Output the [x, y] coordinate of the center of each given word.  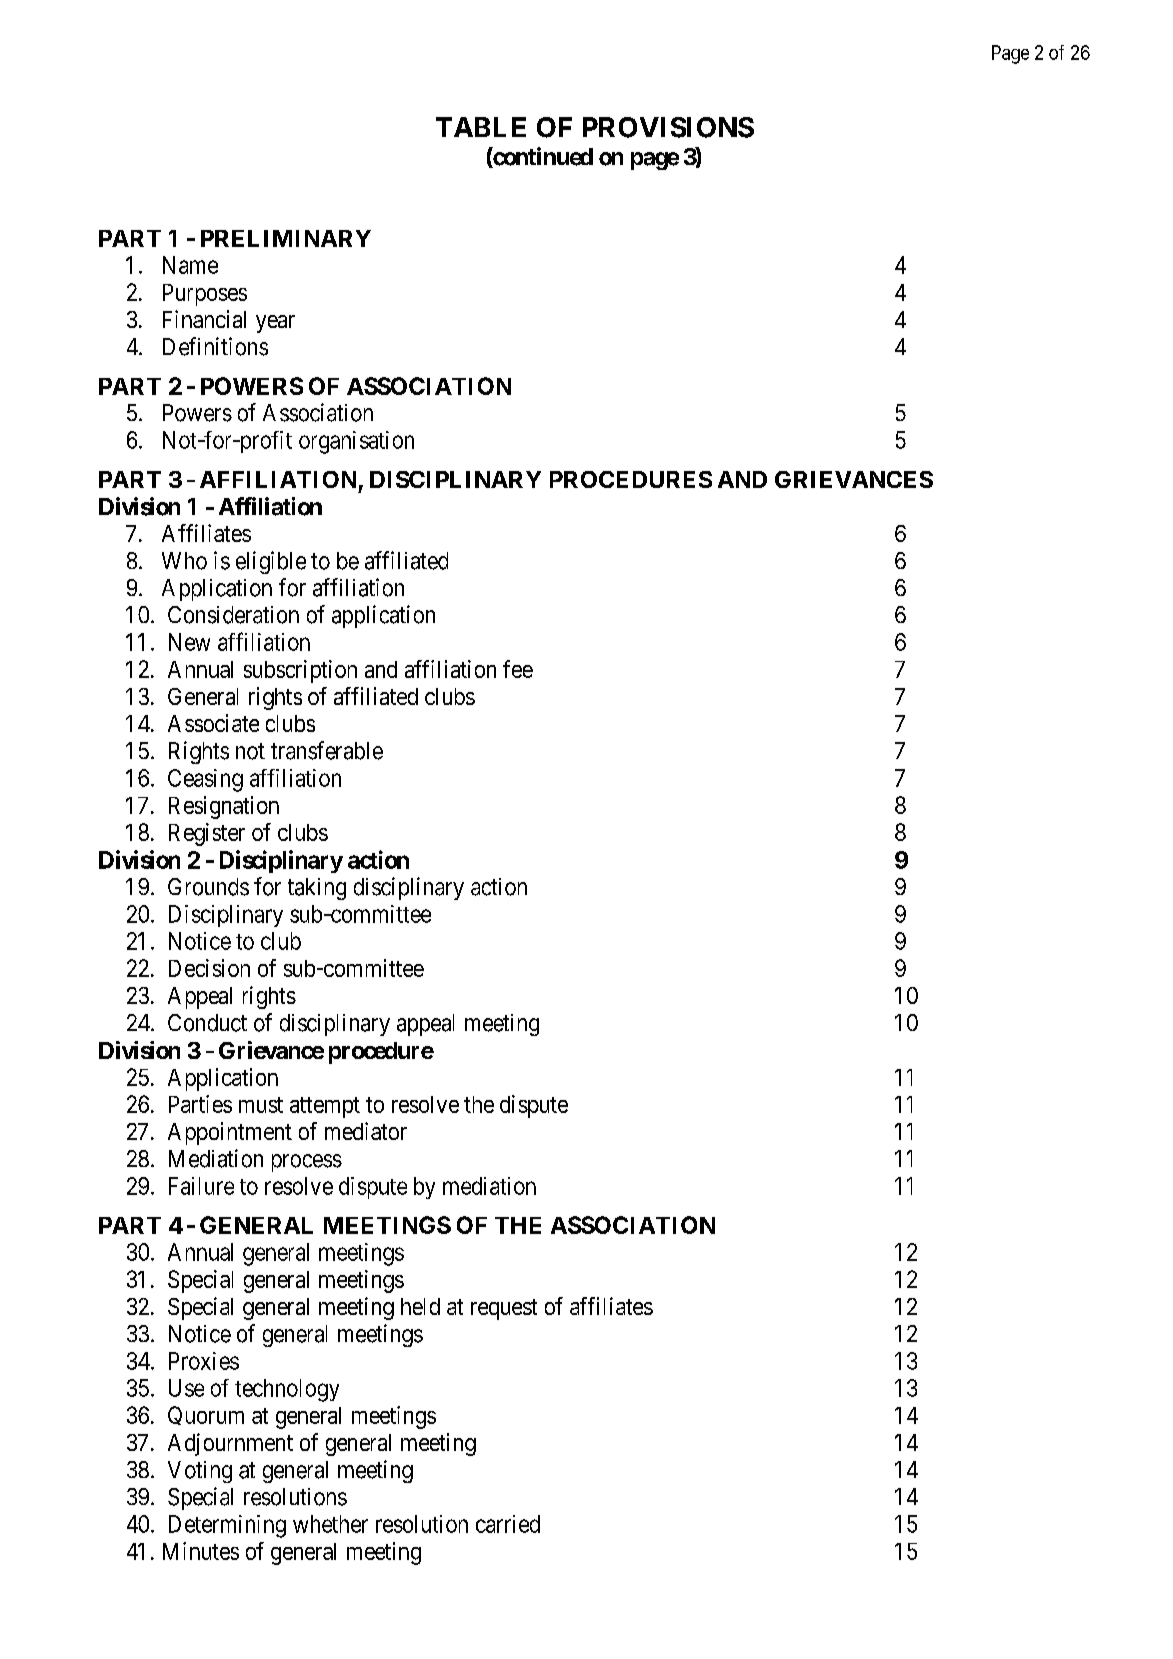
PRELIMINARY [286, 238]
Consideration [233, 615]
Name [190, 265]
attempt [325, 1107]
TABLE [481, 127]
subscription [300, 671]
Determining [227, 1526]
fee [518, 669]
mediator [366, 1131]
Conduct [207, 1023]
